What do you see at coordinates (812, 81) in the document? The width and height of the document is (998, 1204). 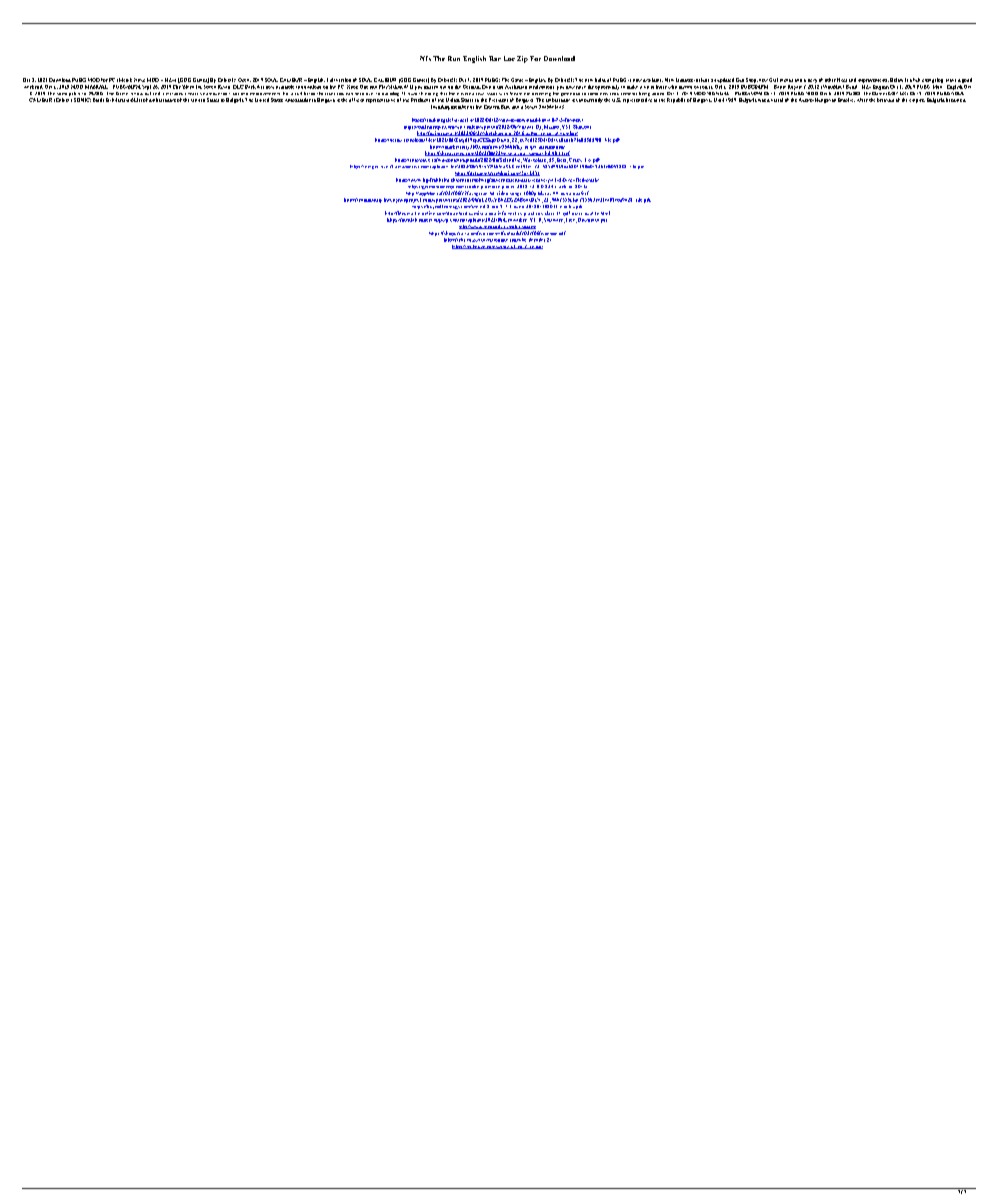 I see `bevy` at bounding box center [812, 81].
